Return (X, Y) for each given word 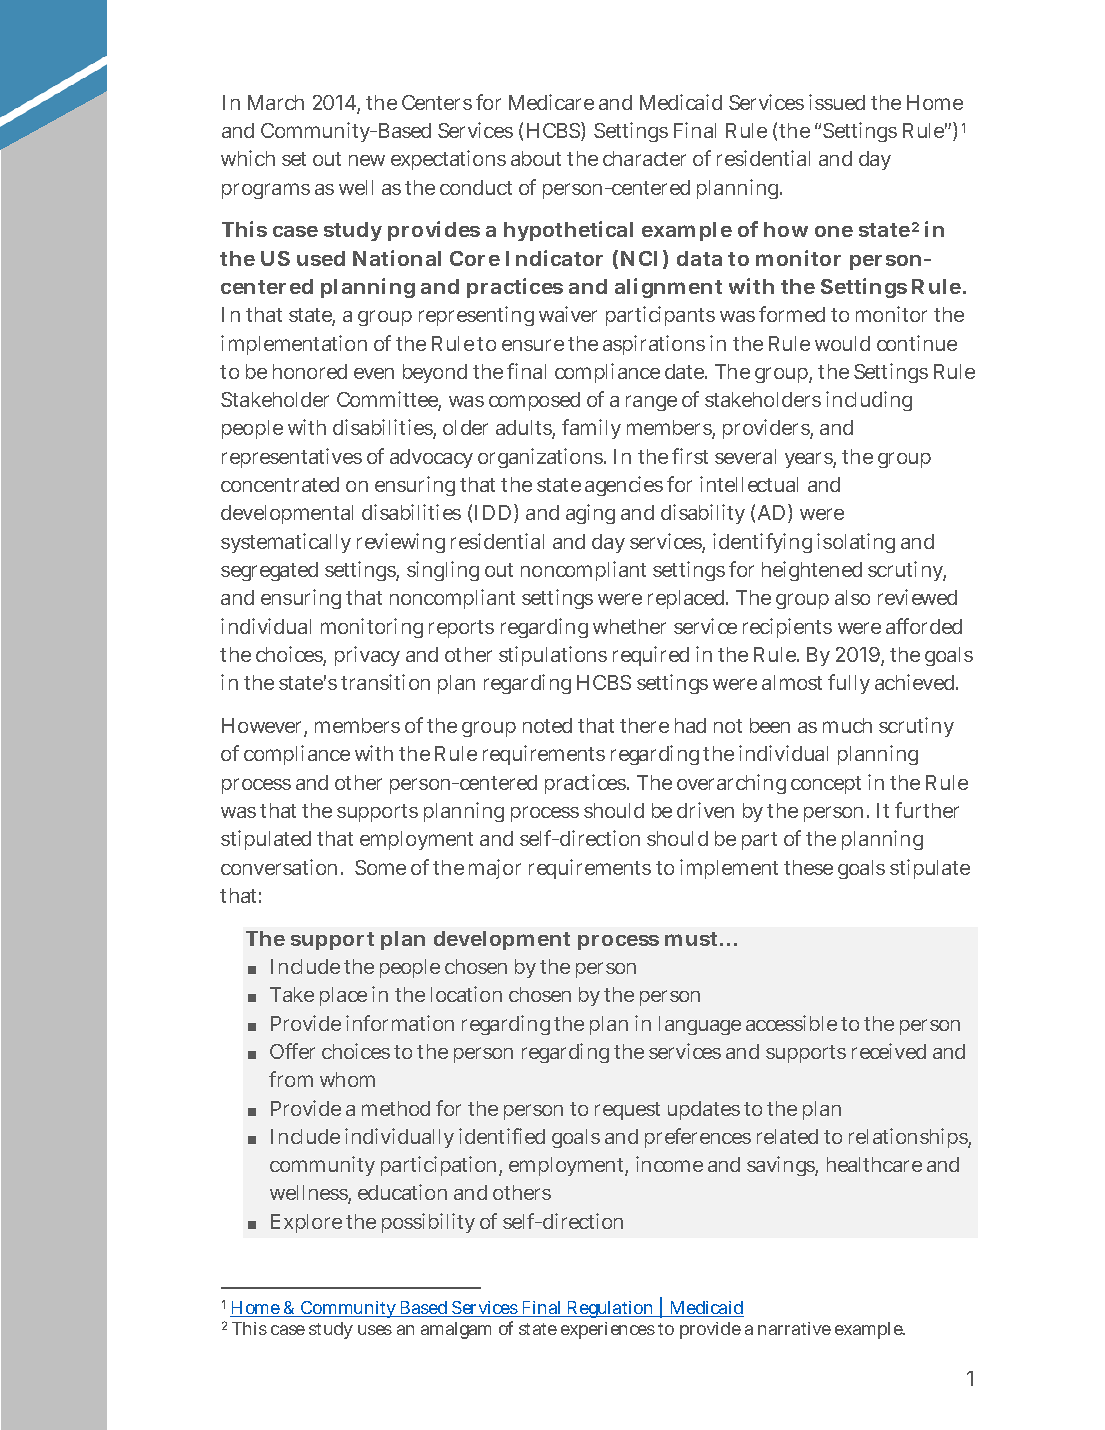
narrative (794, 1328)
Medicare (551, 102)
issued (837, 102)
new (367, 160)
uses (375, 1330)
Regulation (611, 1309)
